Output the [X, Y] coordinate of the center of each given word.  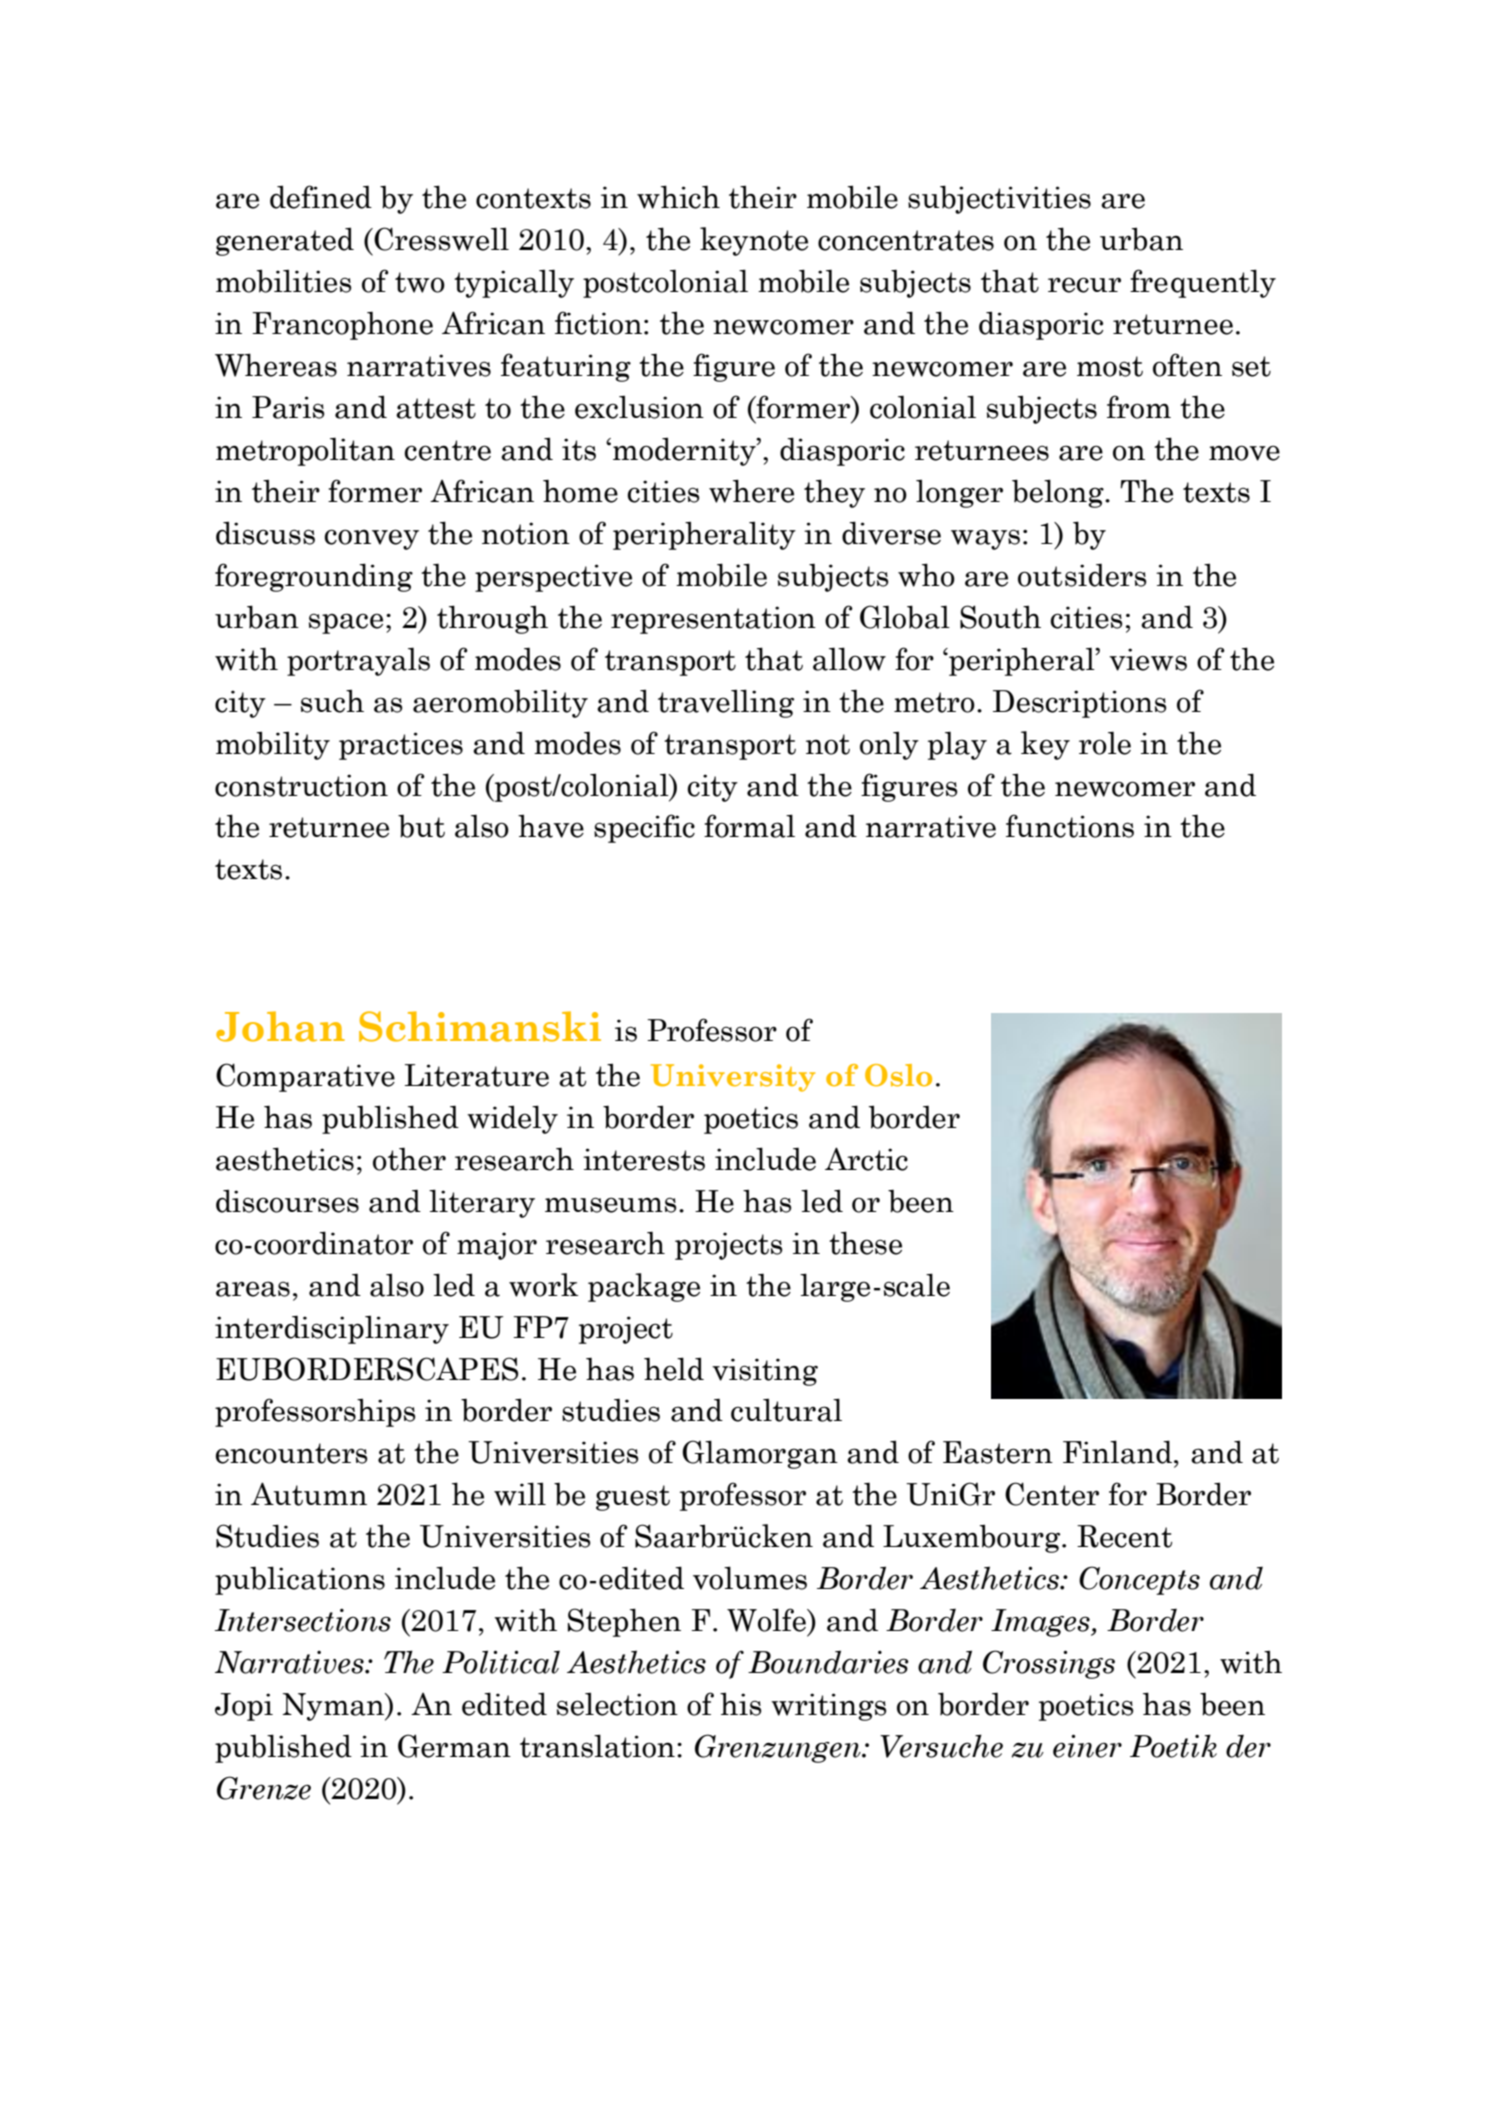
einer [1087, 1746]
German [454, 1746]
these [865, 1243]
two [420, 282]
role [1105, 743]
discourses [287, 1201]
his [741, 1704]
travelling [726, 703]
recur [1084, 285]
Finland [1117, 1452]
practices [401, 746]
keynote [754, 241]
